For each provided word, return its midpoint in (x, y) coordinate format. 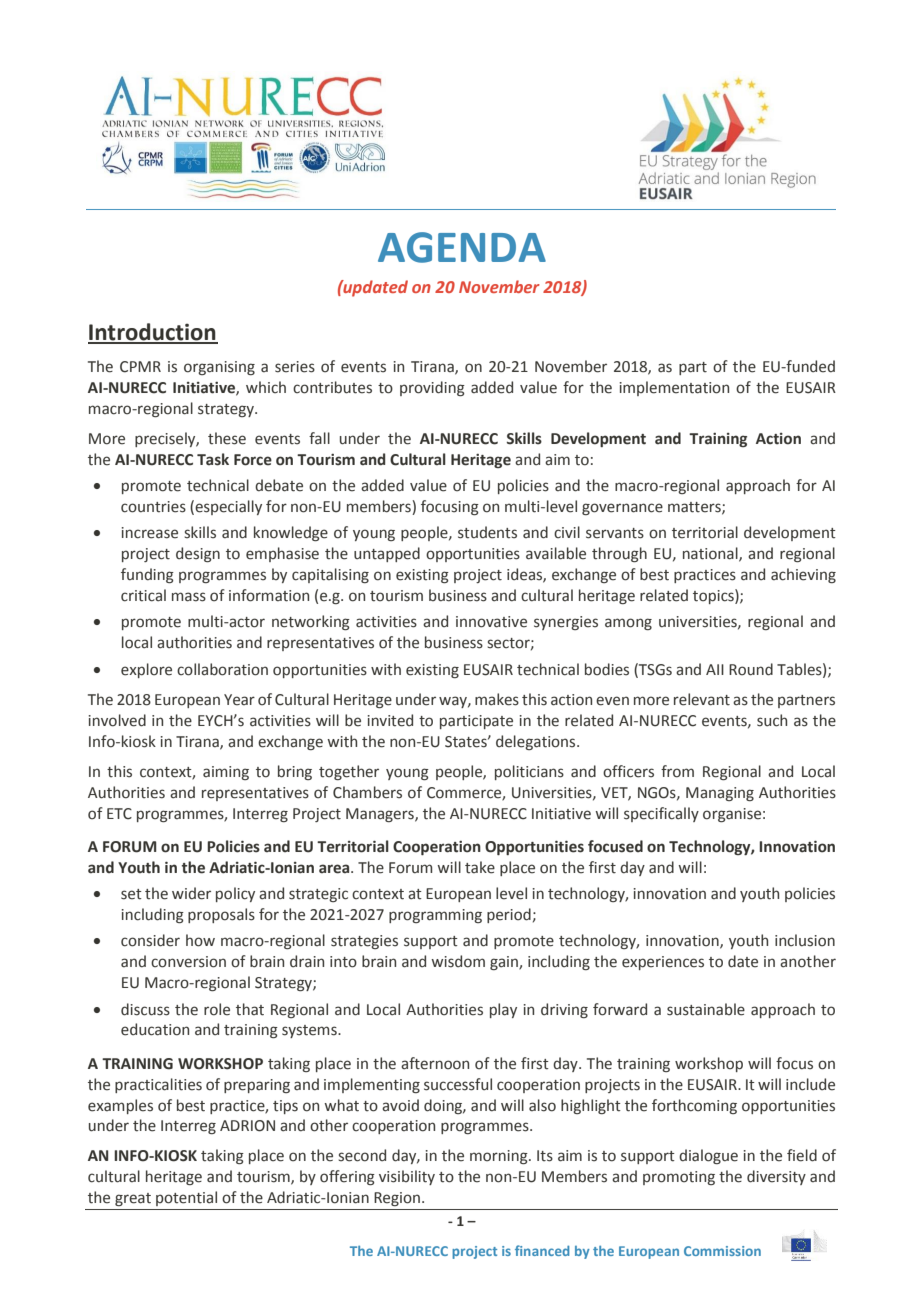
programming (435, 916)
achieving (803, 575)
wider (191, 893)
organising (219, 368)
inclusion (805, 940)
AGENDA (462, 247)
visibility (407, 1177)
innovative (491, 622)
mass (189, 597)
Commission (722, 1251)
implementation (674, 388)
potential (186, 1198)
